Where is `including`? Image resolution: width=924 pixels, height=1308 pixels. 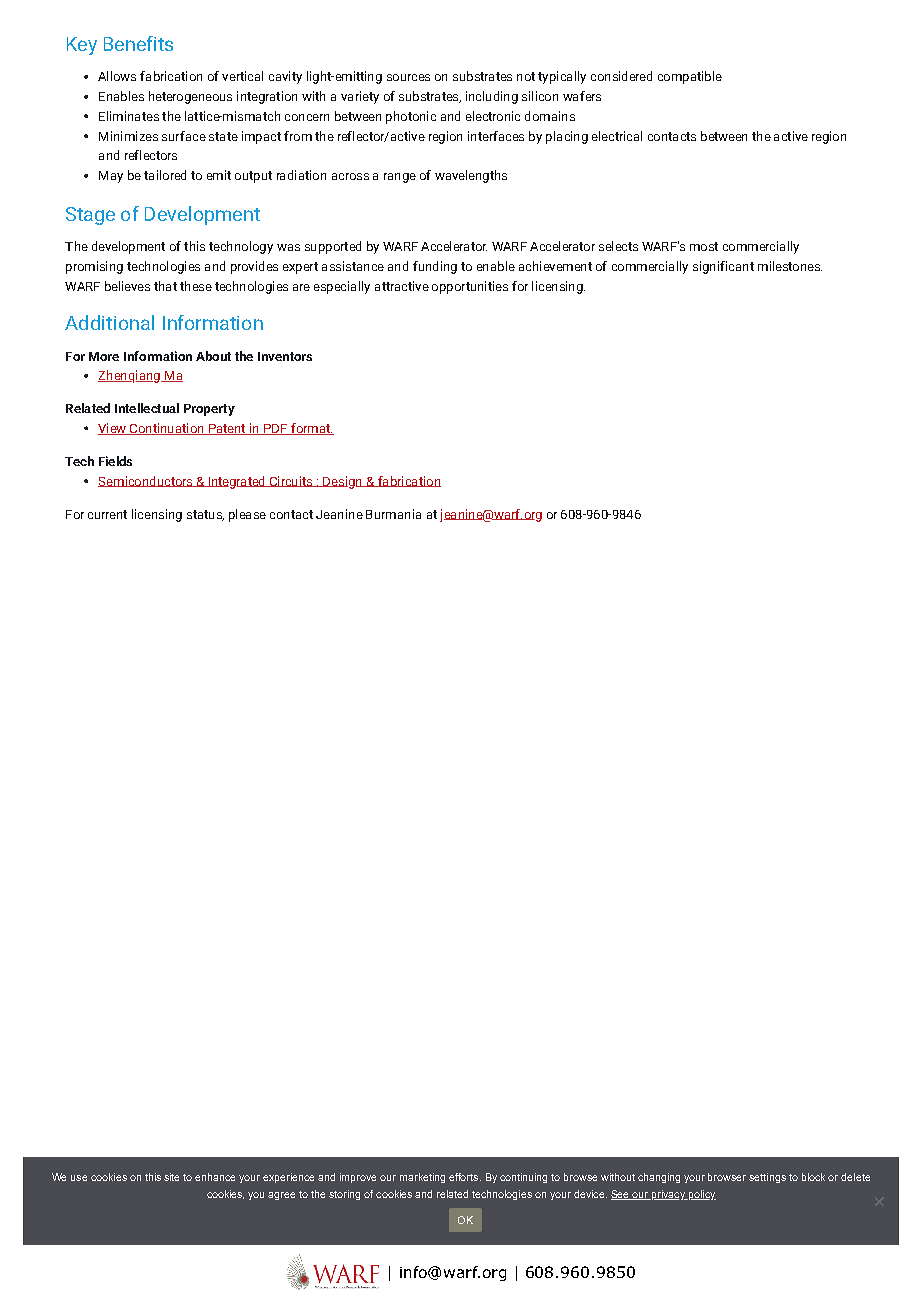 including is located at coordinates (492, 97).
